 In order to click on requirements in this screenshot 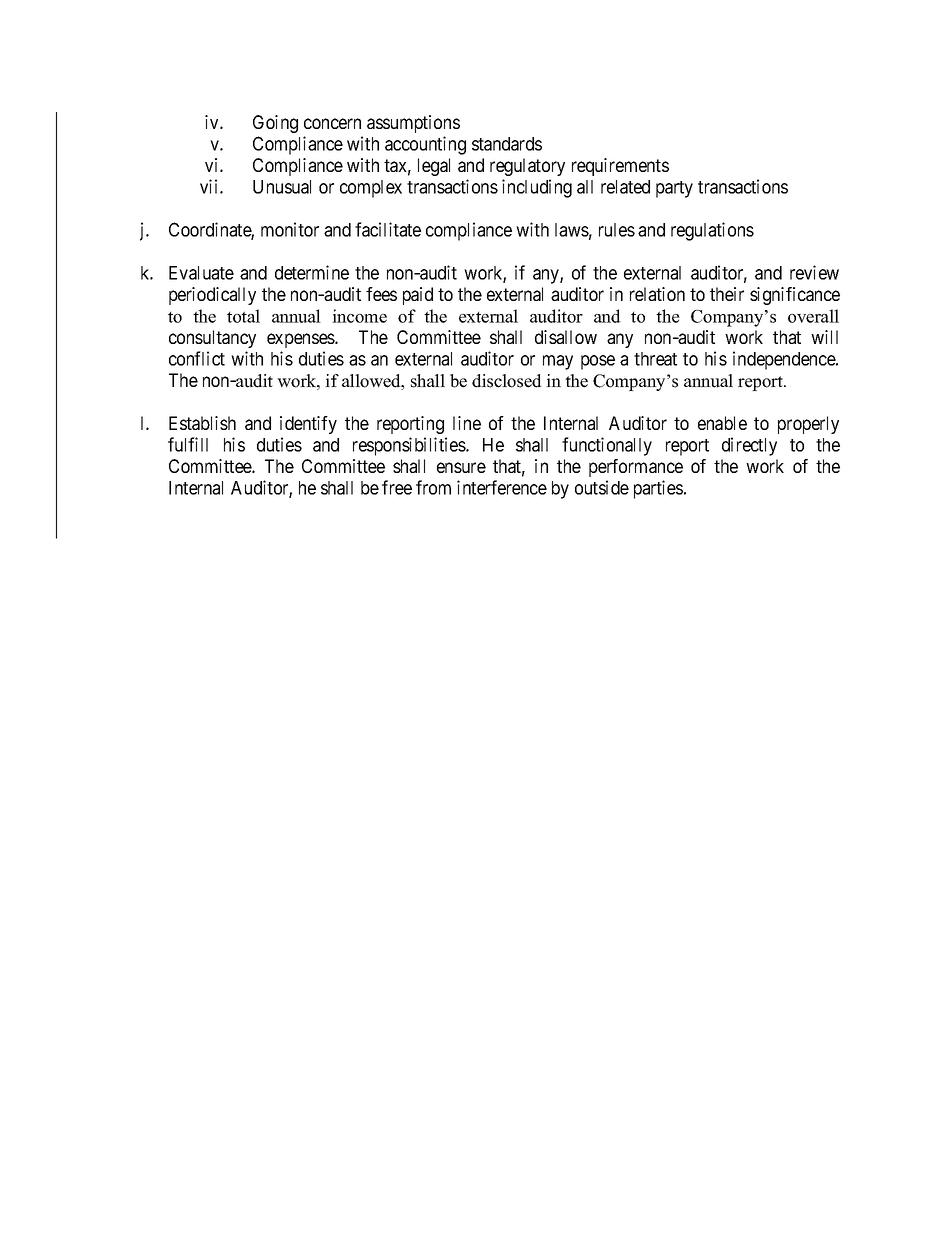, I will do `click(620, 167)`.
